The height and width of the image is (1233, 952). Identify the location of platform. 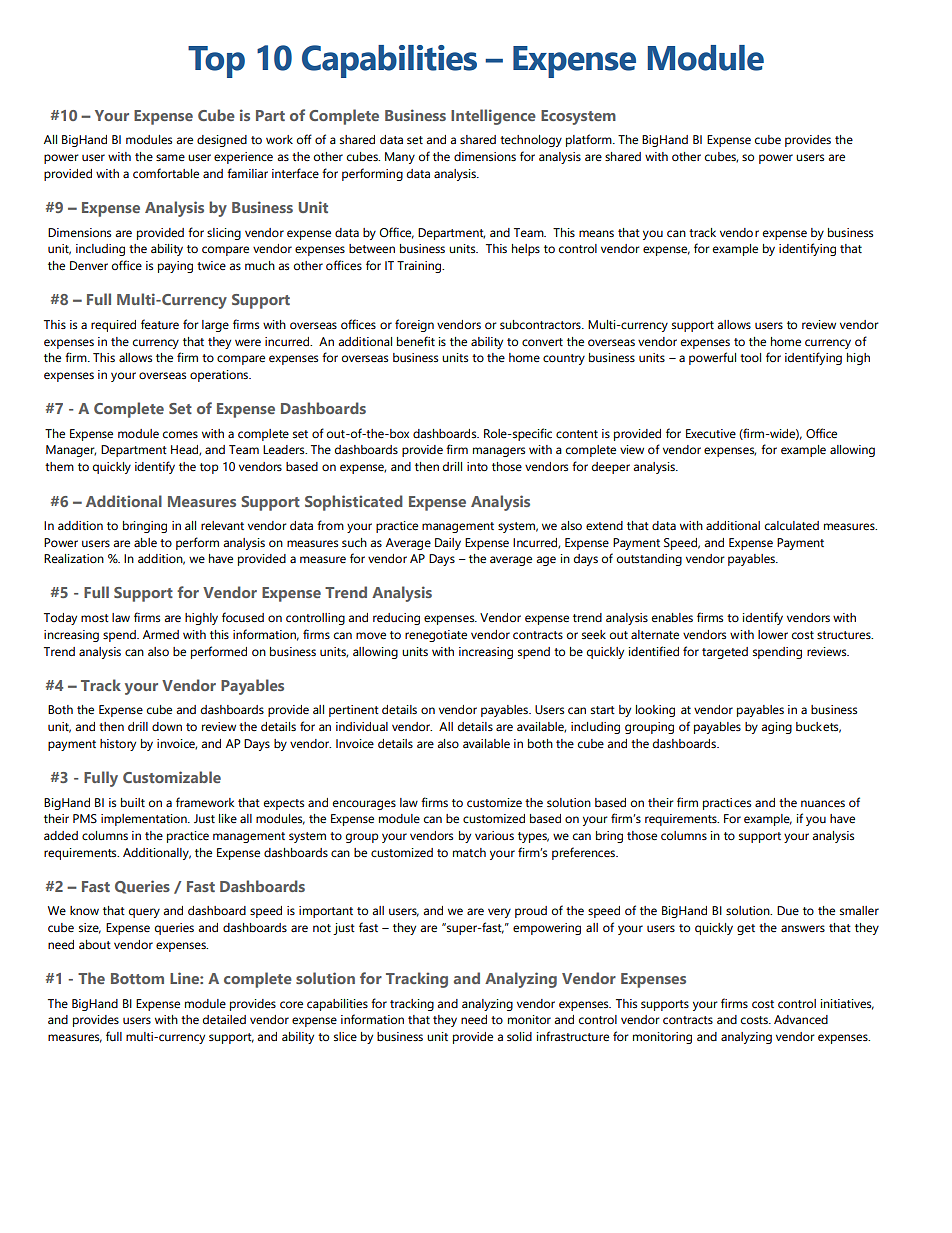
(590, 140).
